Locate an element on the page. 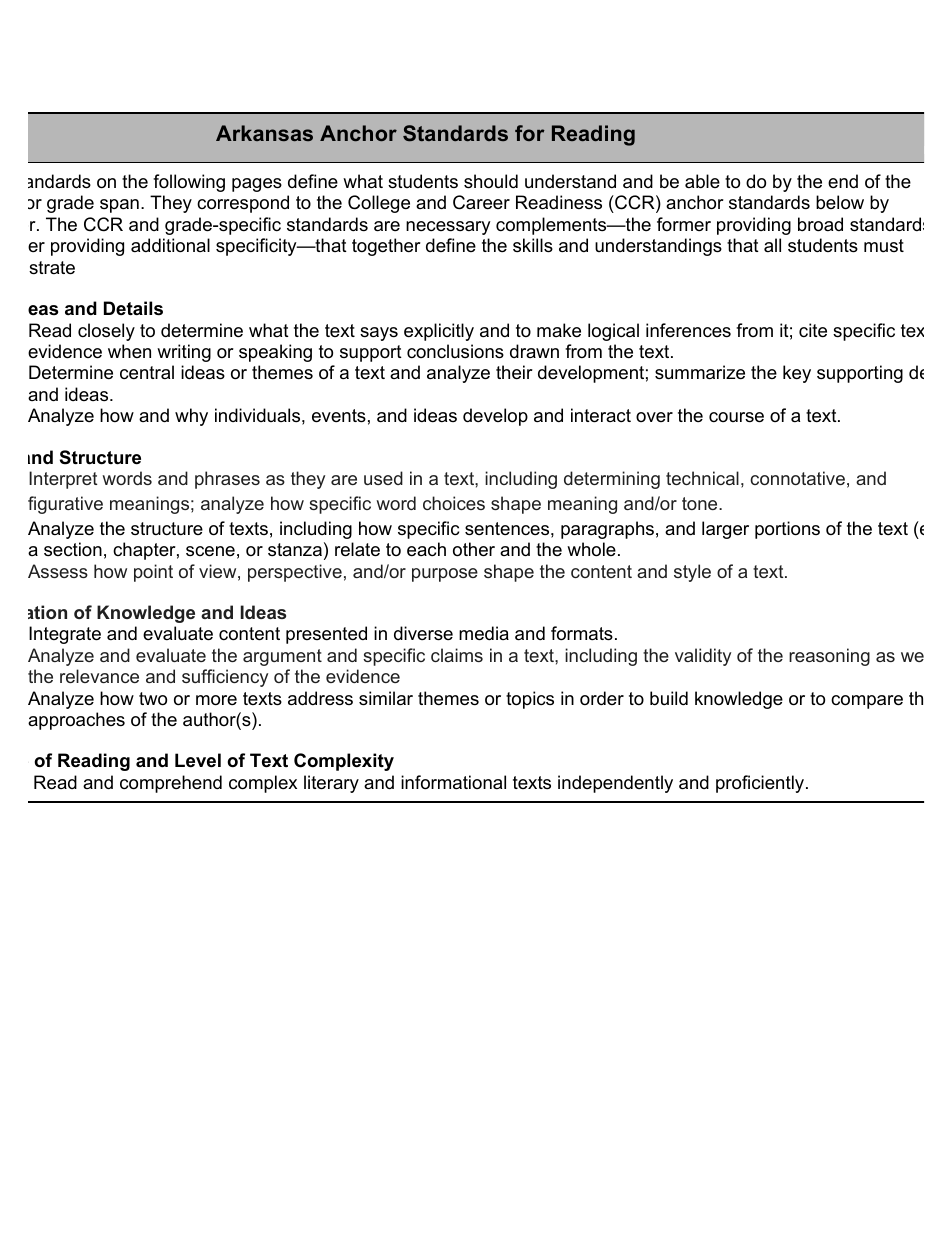  able is located at coordinates (702, 181).
